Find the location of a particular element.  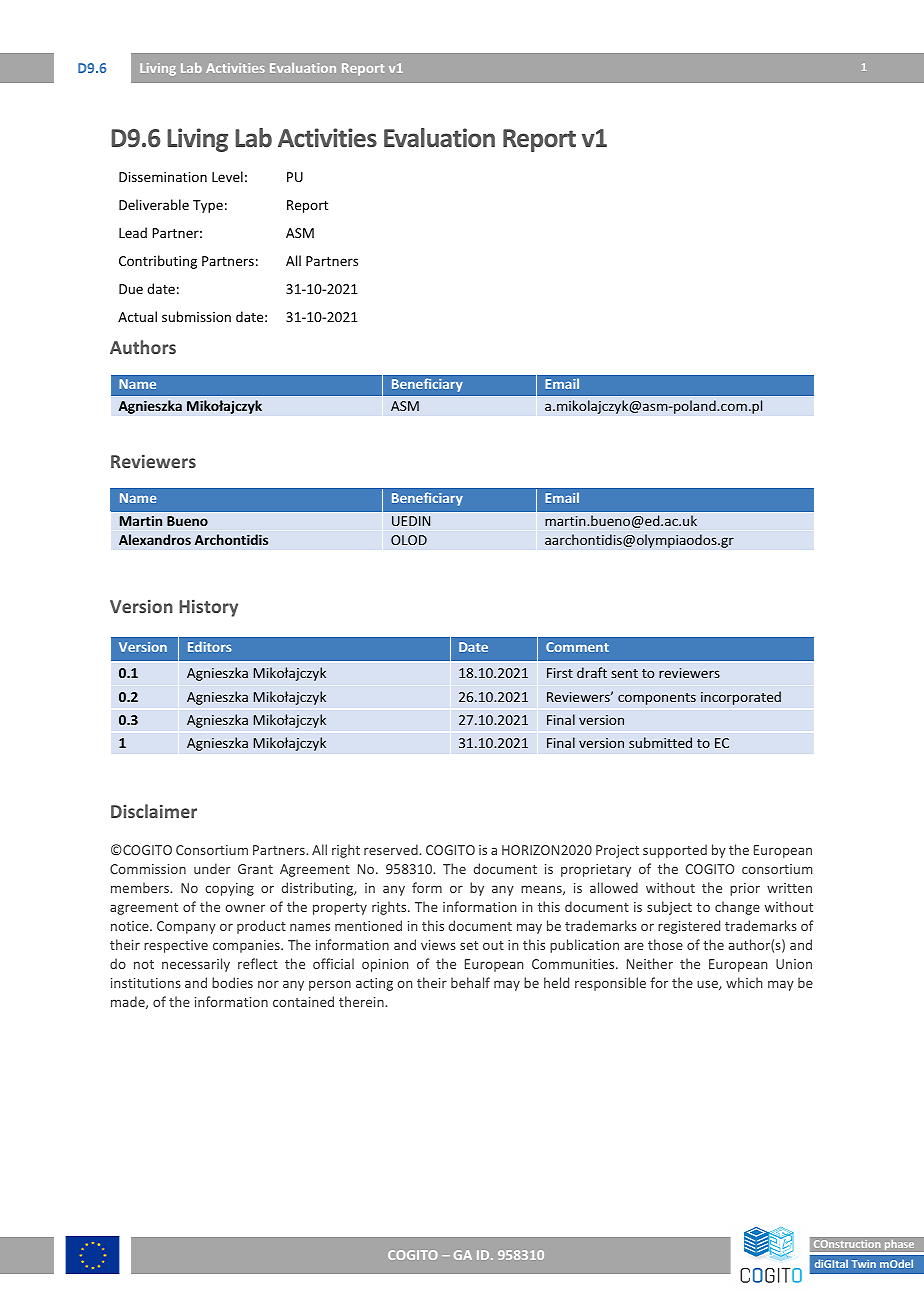

First is located at coordinates (560, 673).
